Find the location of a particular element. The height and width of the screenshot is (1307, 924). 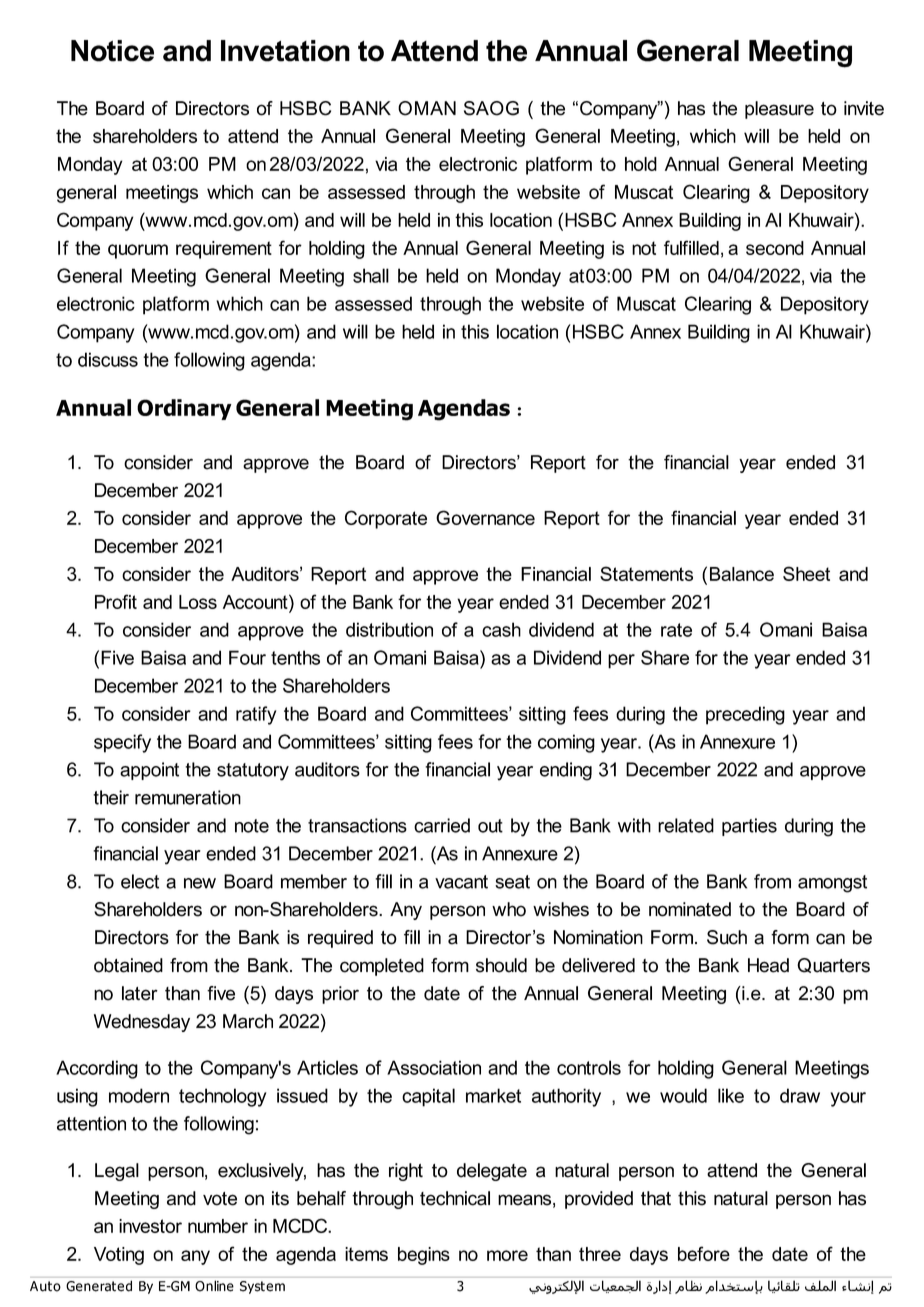

cash is located at coordinates (501, 629).
